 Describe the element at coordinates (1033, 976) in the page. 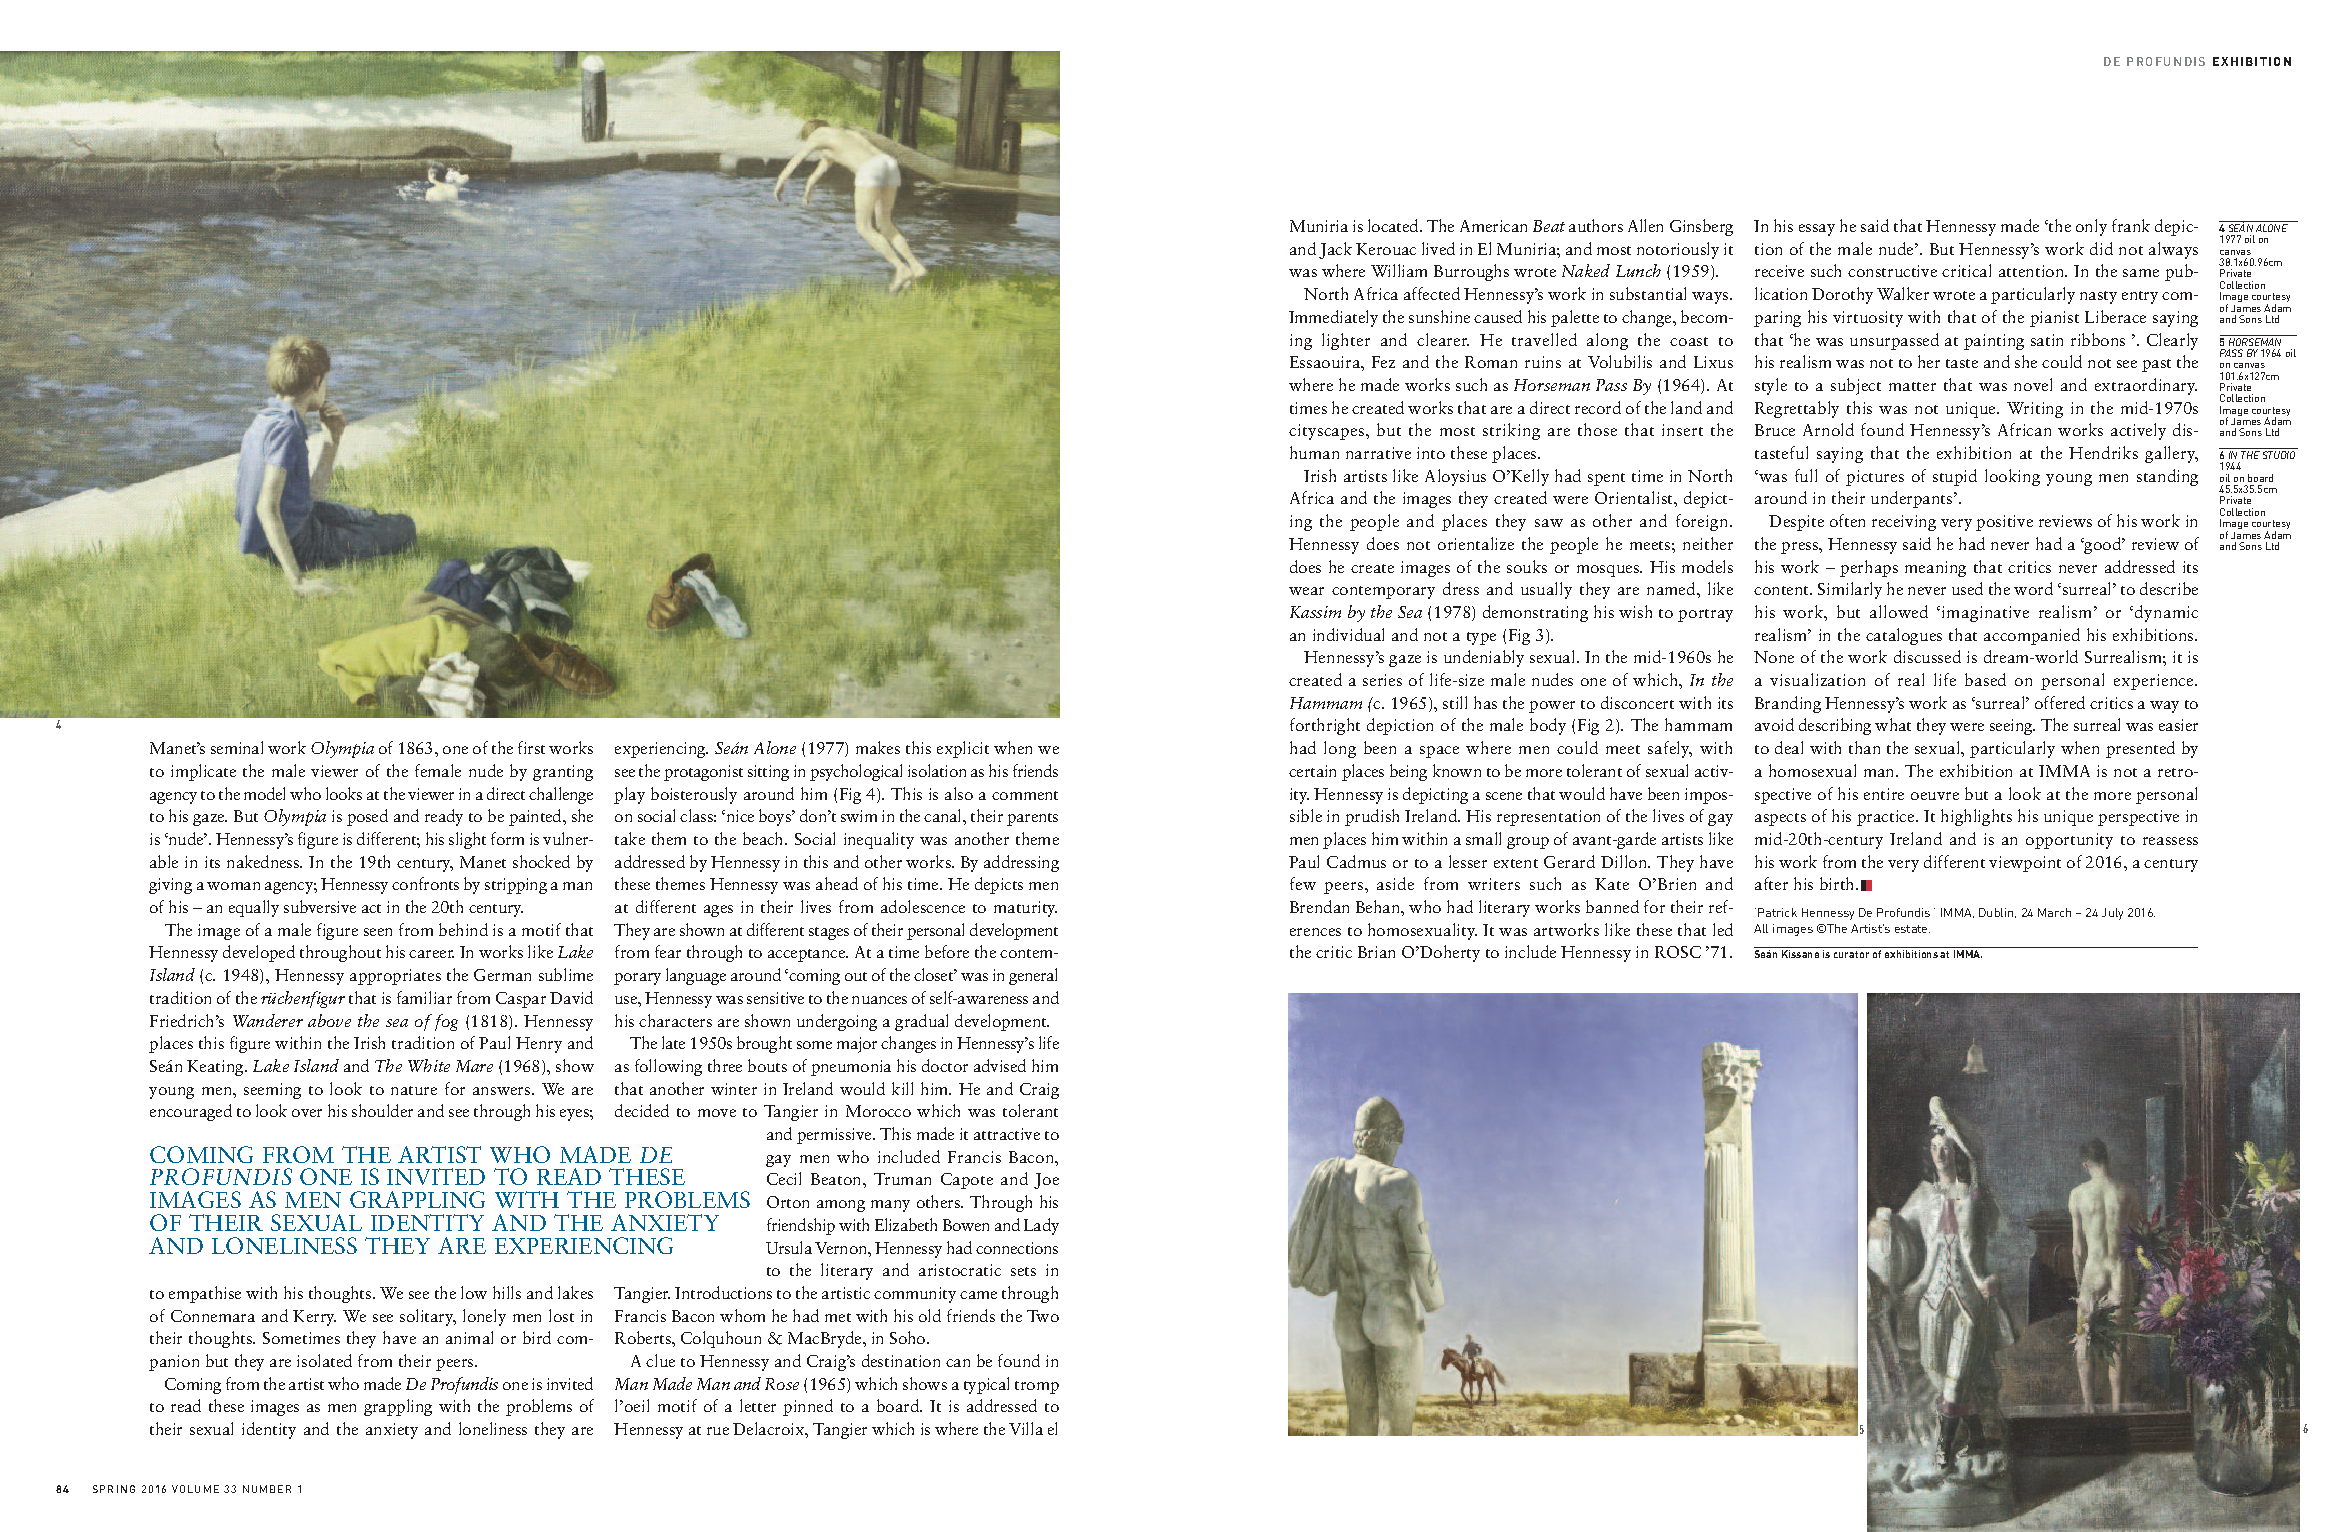

I see `general` at that location.
